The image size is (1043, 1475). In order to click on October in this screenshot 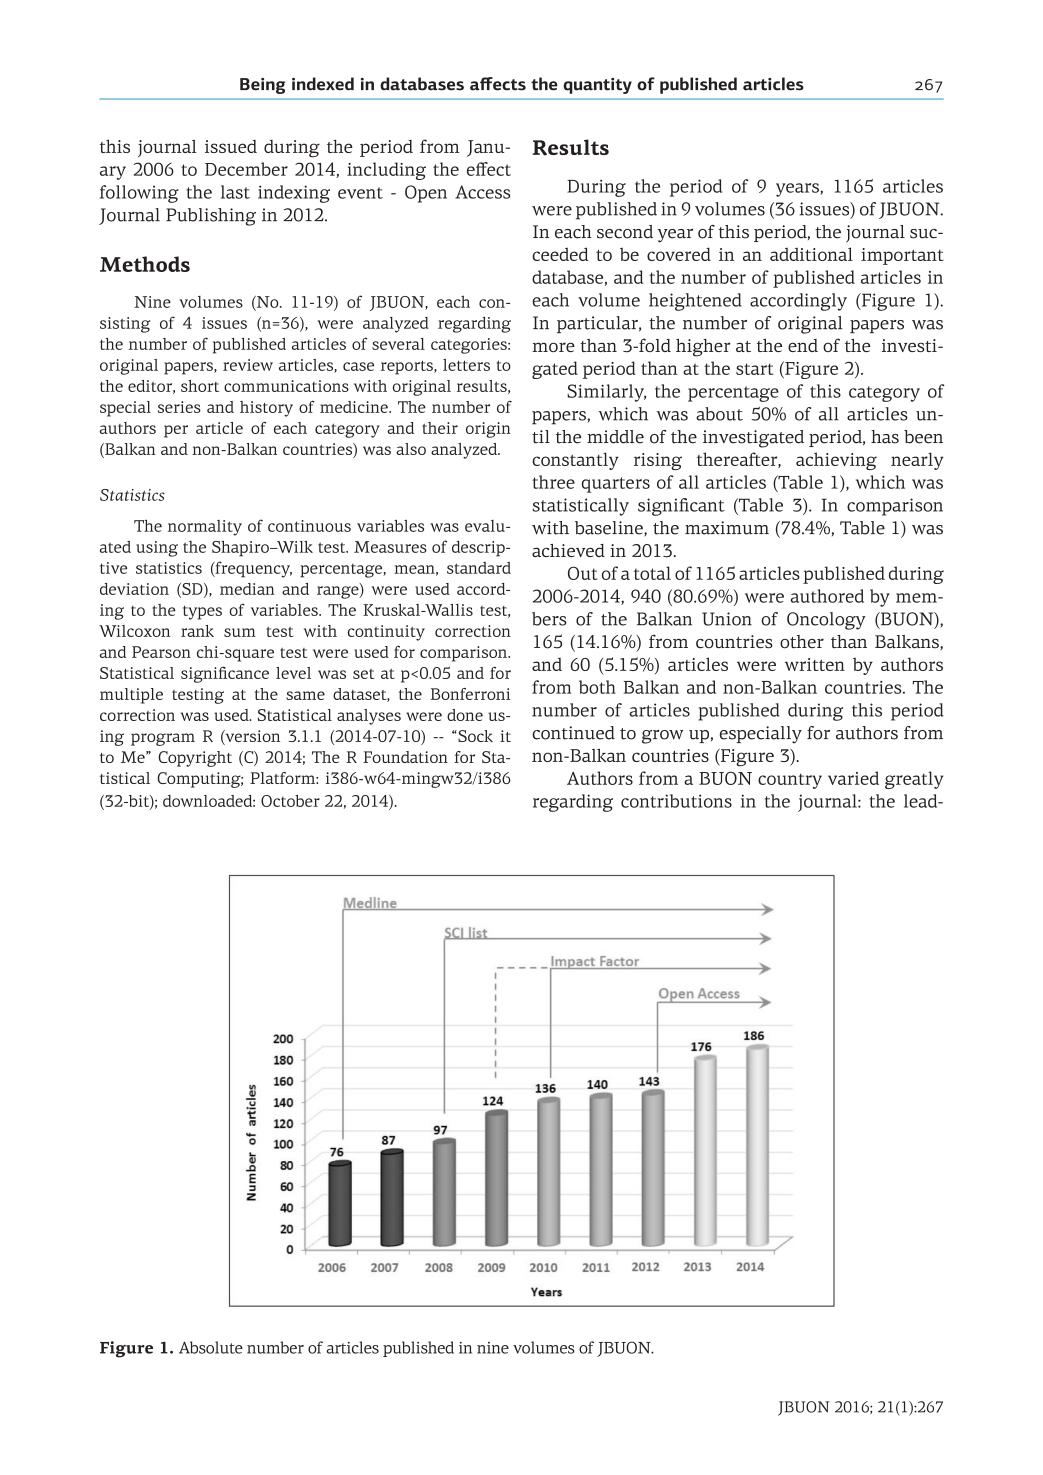, I will do `click(290, 801)`.
